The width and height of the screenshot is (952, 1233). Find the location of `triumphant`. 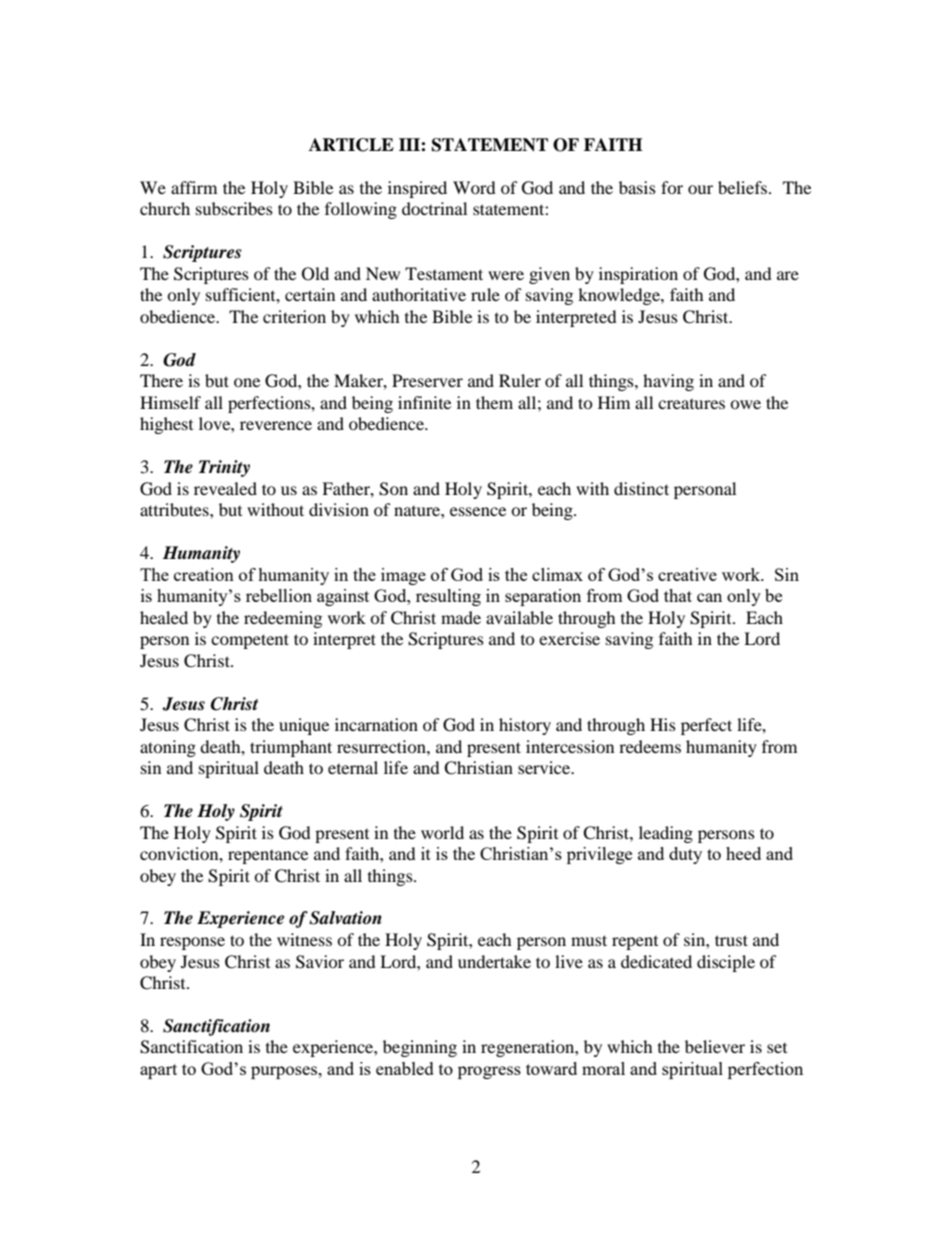

triumphant is located at coordinates (291, 748).
